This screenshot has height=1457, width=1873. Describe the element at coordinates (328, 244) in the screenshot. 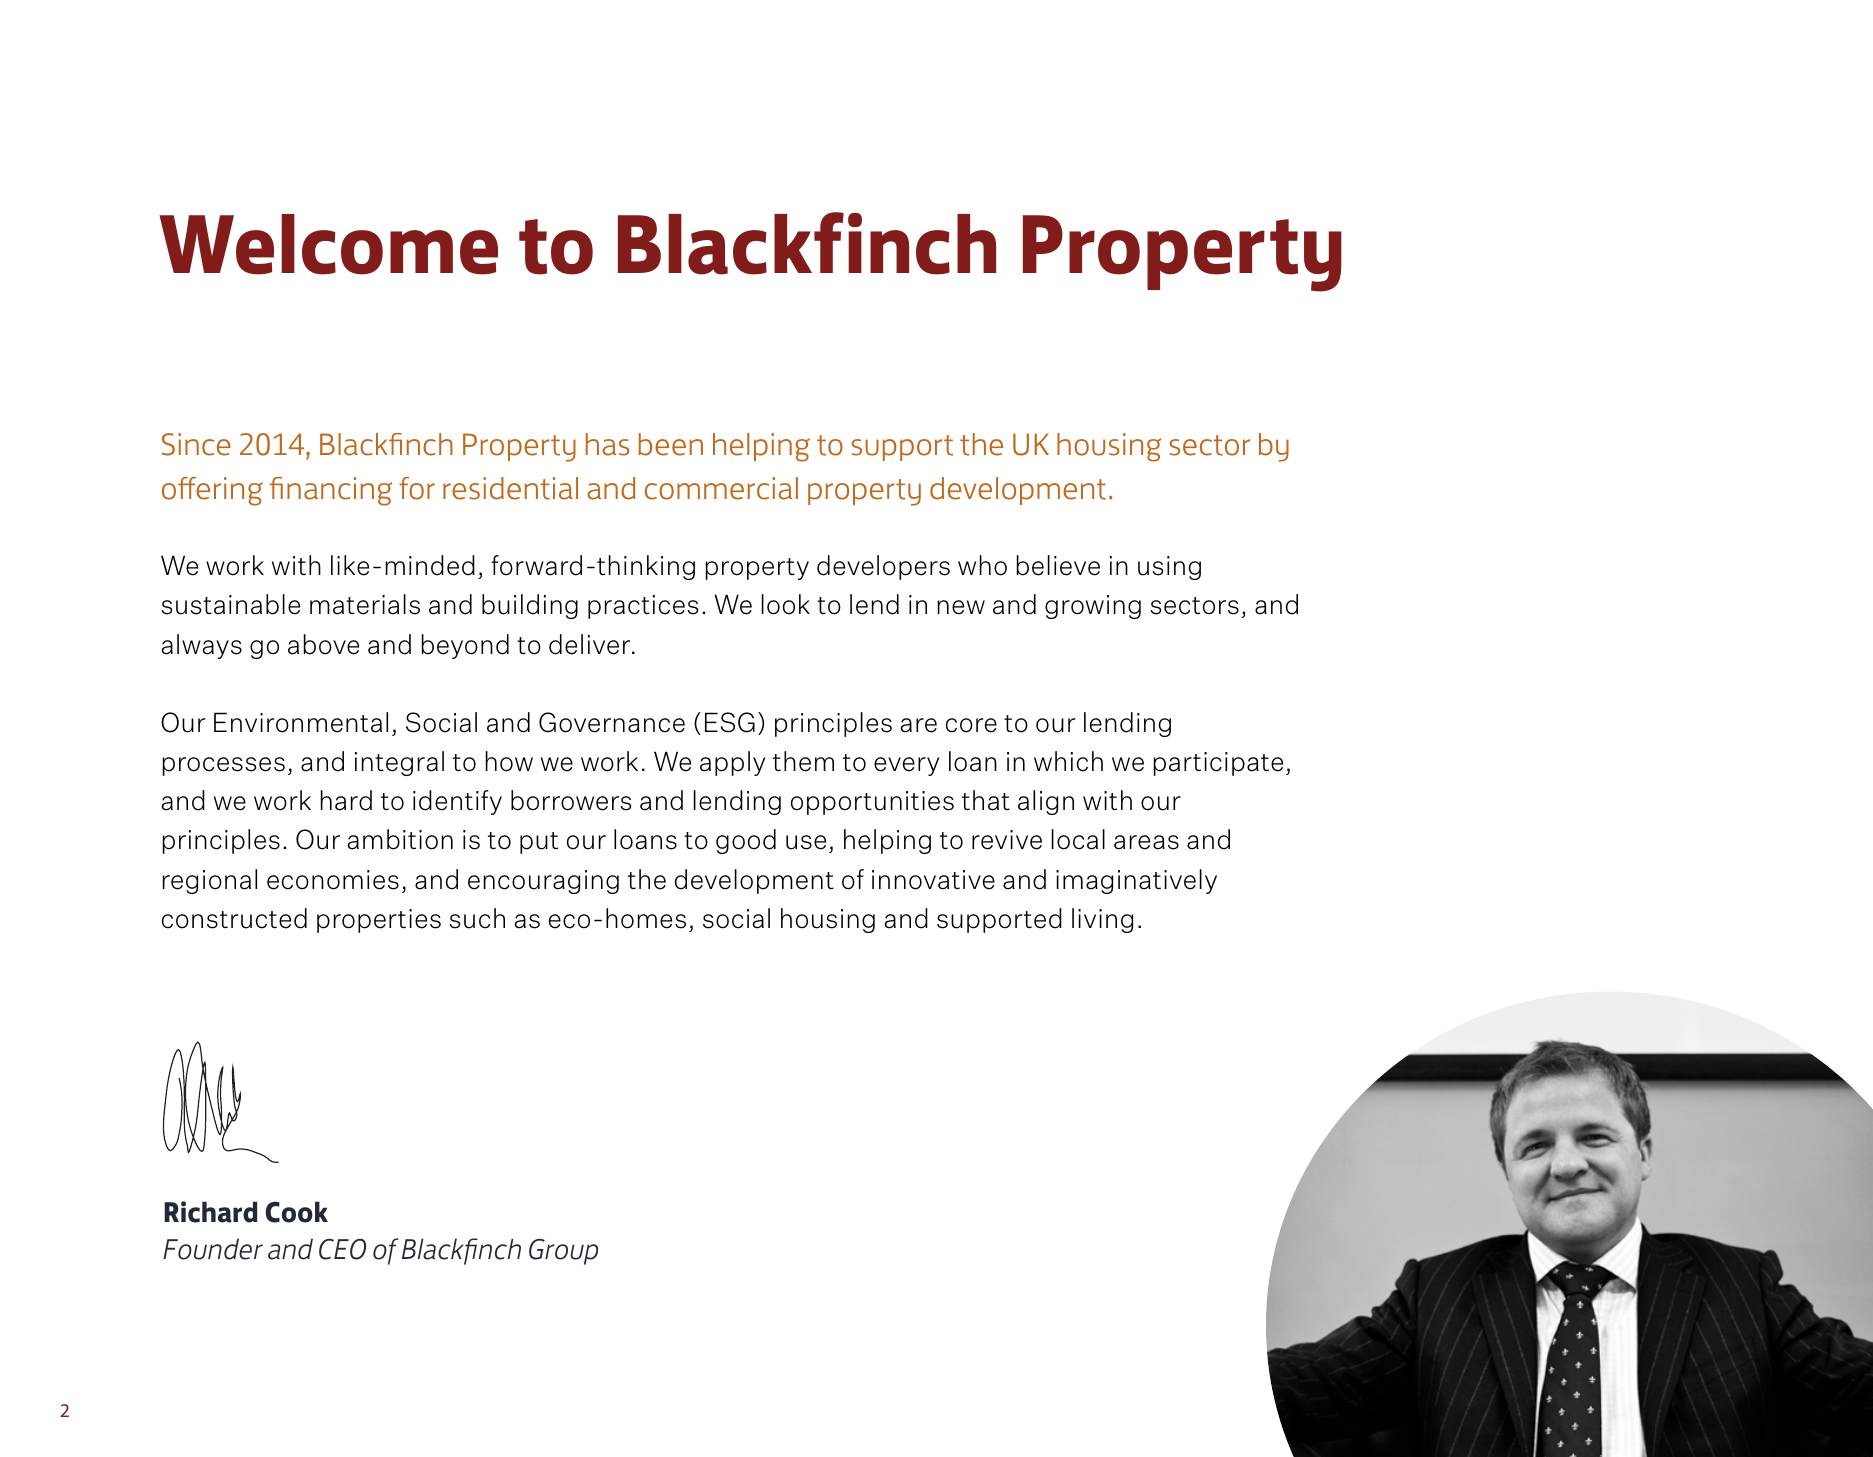

I see `Welcome` at that location.
